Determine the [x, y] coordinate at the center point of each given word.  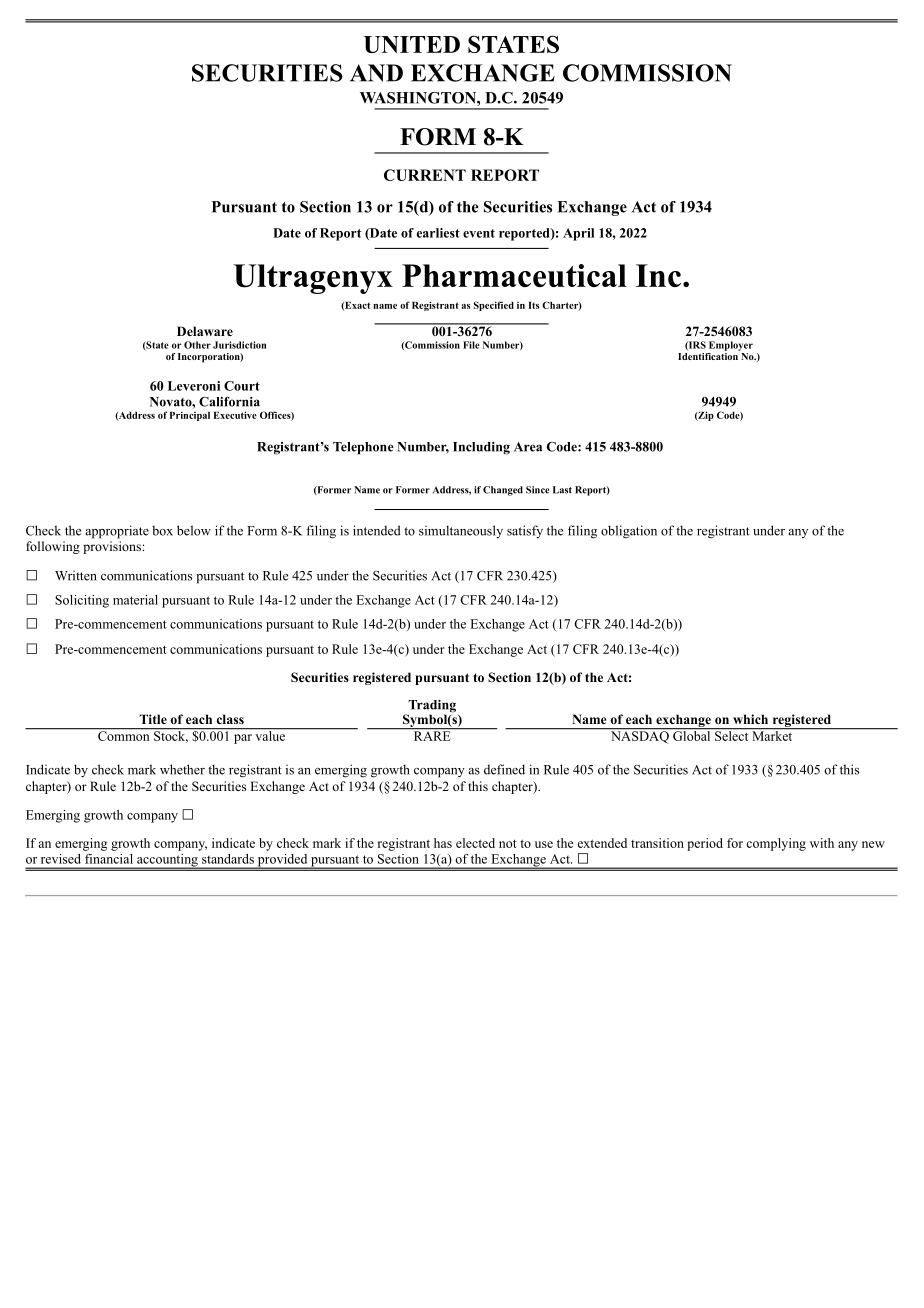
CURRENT [425, 175]
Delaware [205, 331]
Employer [731, 346]
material [135, 600]
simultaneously [461, 531]
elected [475, 843]
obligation [629, 532]
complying [776, 844]
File [471, 345]
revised [61, 859]
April [578, 234]
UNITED [412, 44]
